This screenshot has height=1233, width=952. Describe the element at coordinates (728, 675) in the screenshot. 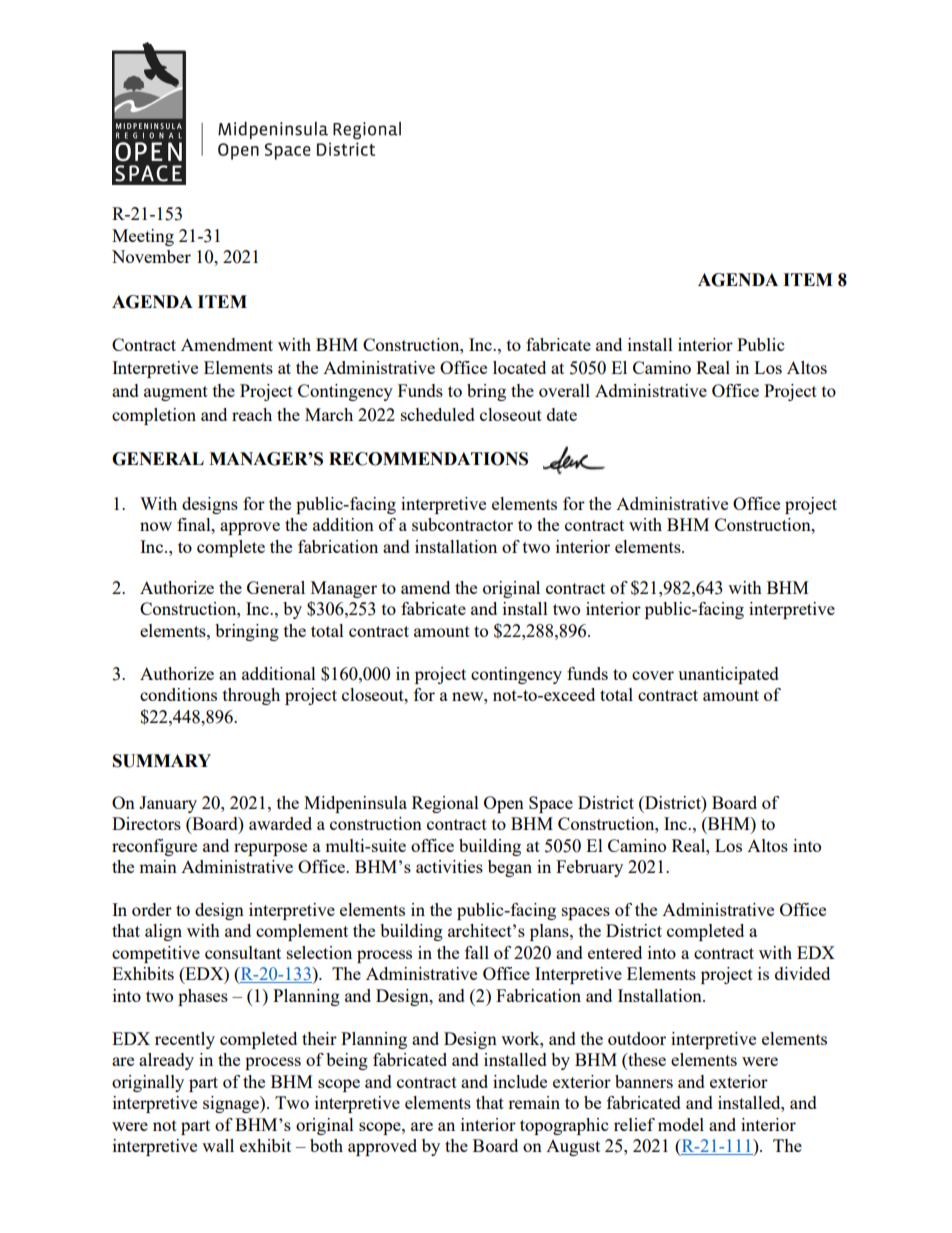

I see `unanticipated` at that location.
